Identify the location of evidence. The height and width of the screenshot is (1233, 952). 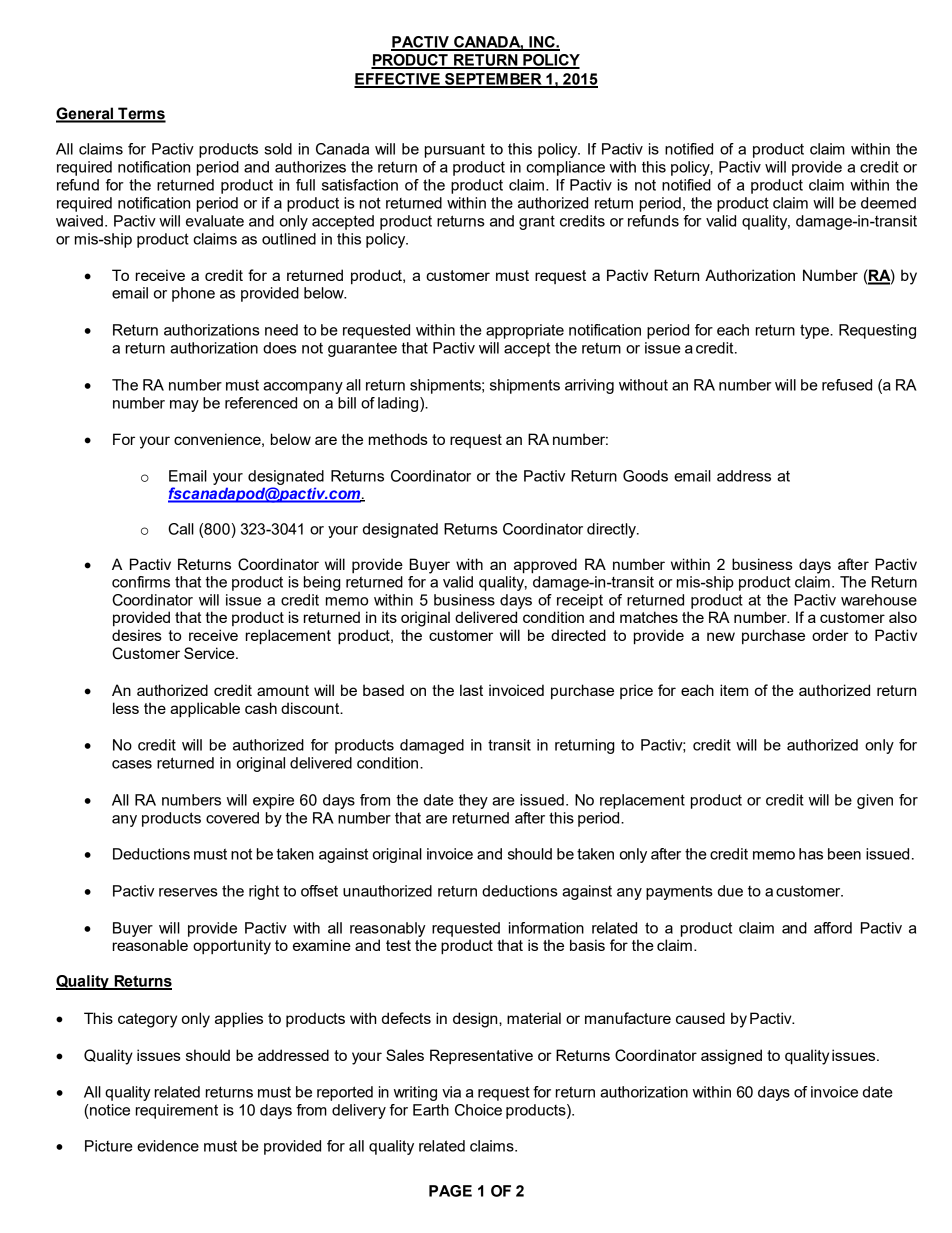
(168, 1146).
